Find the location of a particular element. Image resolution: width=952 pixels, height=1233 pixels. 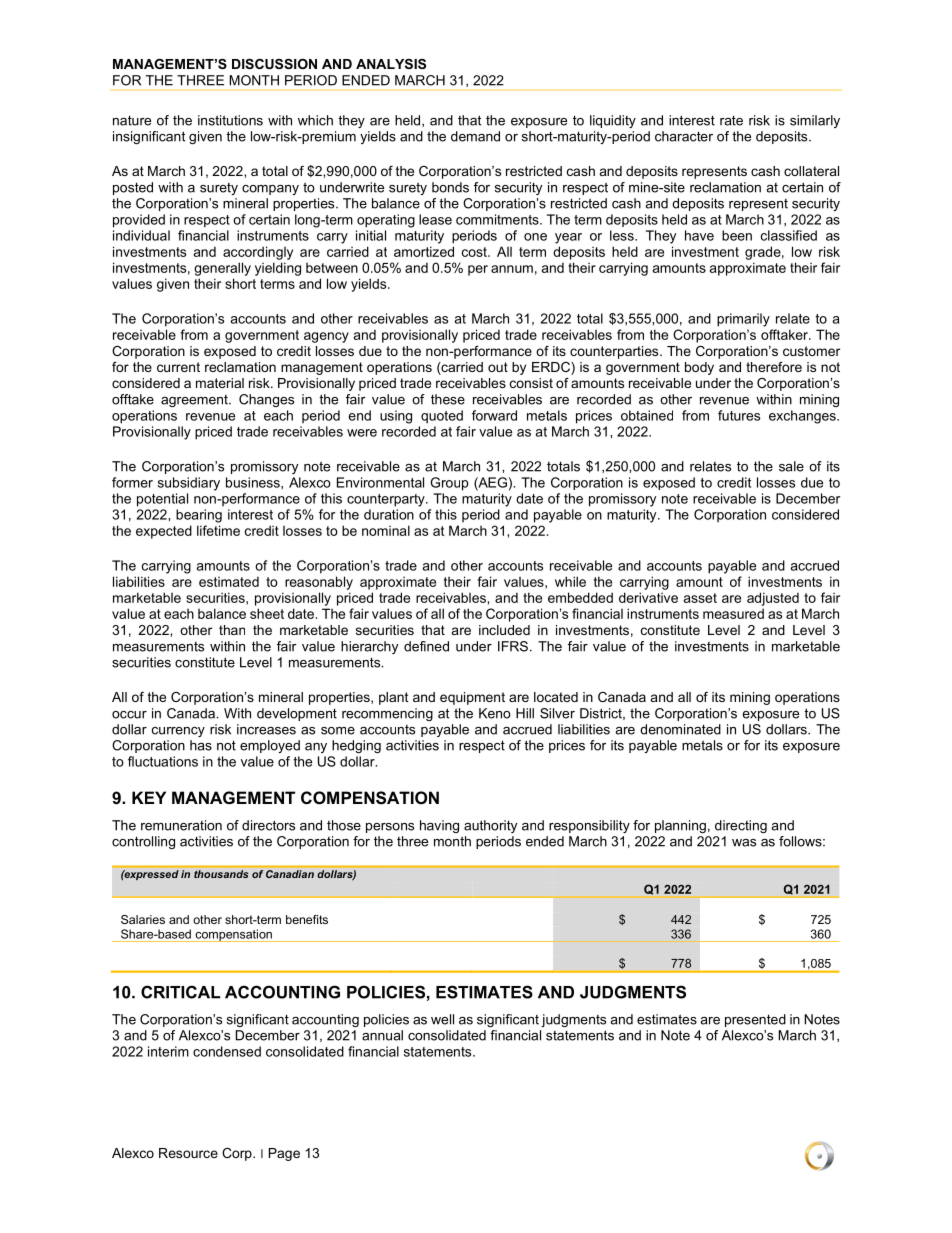

Resource is located at coordinates (188, 1153).
